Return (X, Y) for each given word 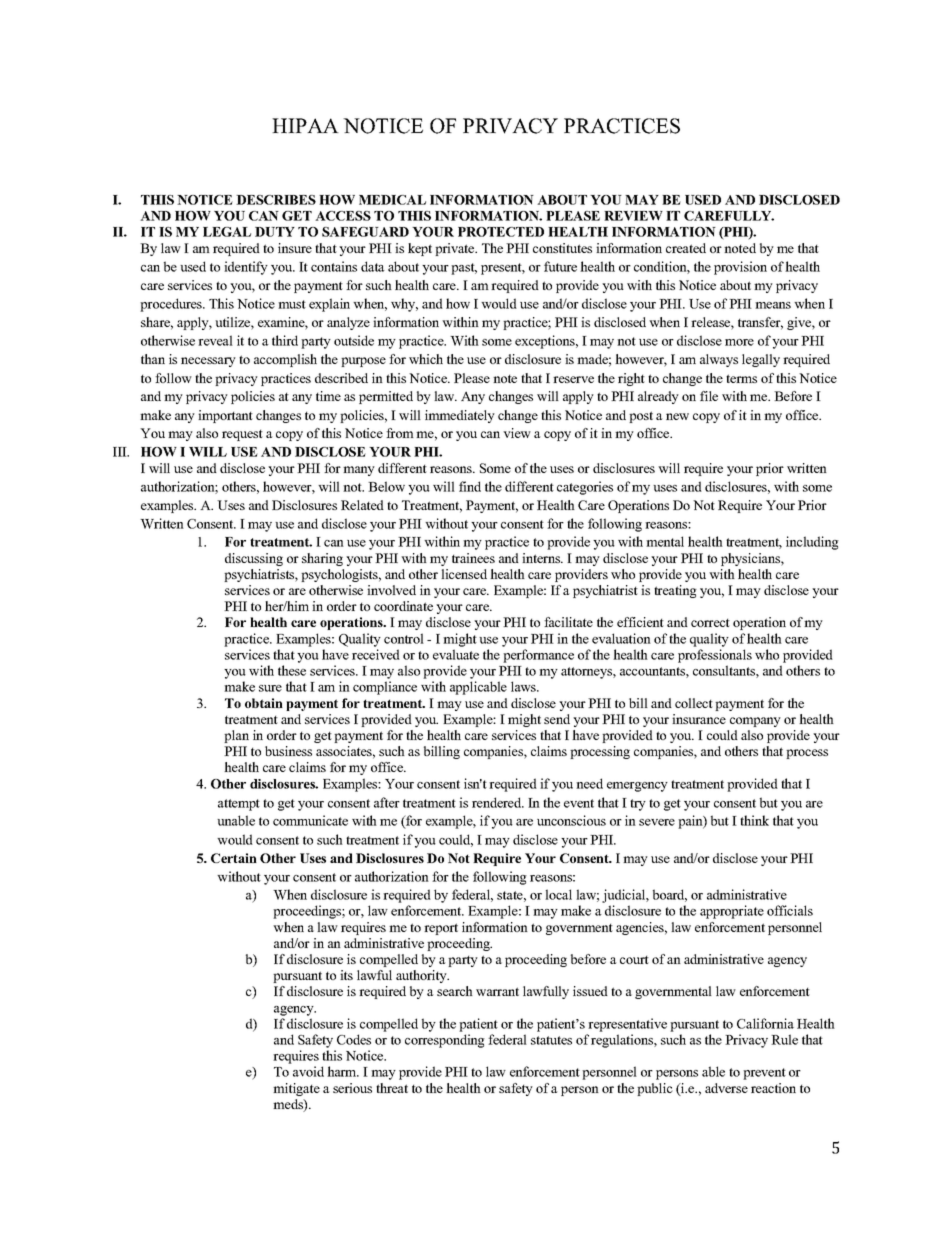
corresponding (445, 1041)
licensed (464, 574)
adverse (726, 1088)
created (686, 248)
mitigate (296, 1089)
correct (710, 623)
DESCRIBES (276, 200)
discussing (254, 559)
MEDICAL (392, 200)
